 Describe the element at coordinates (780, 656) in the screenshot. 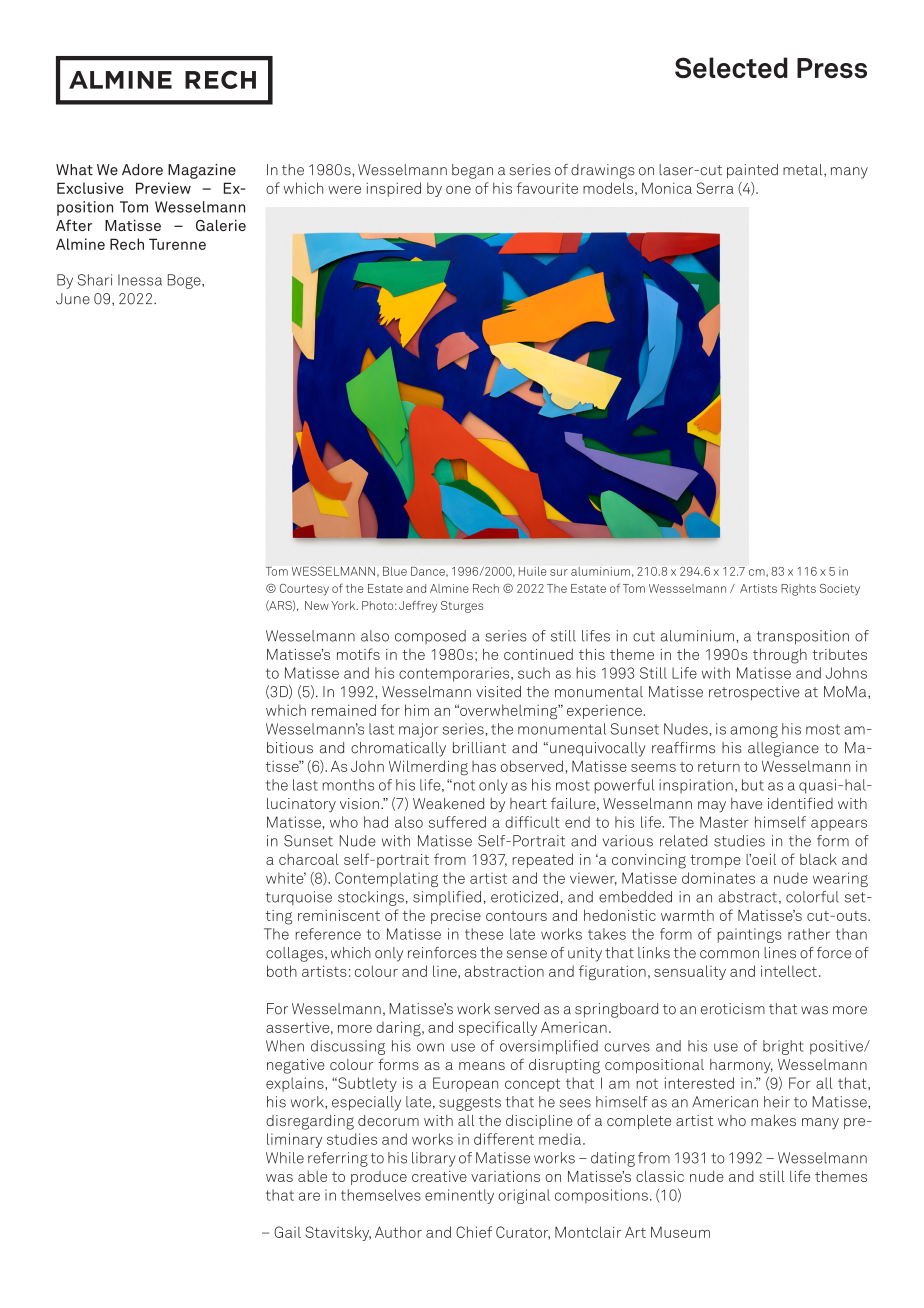

I see `through` at that location.
